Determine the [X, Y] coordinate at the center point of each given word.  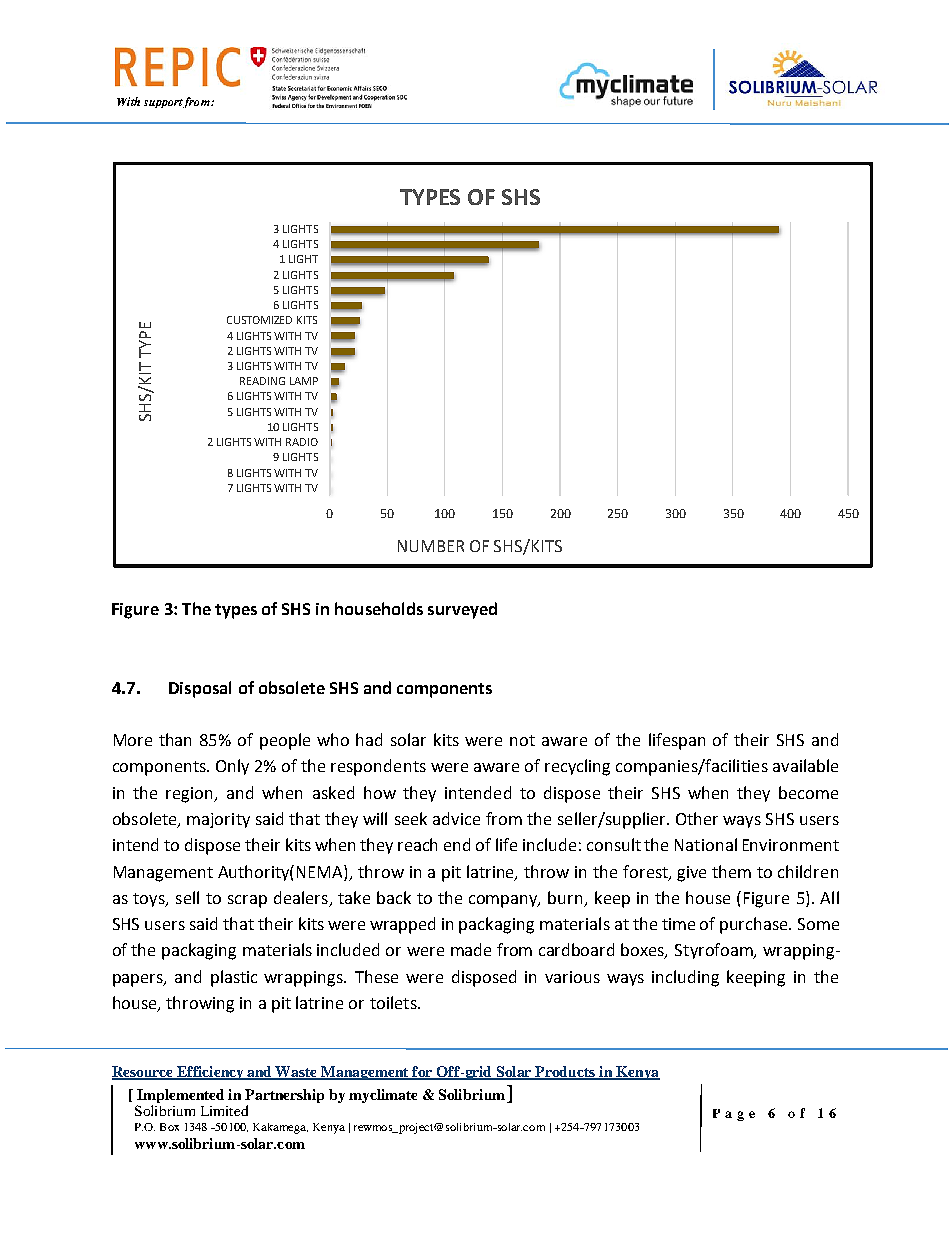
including [685, 978]
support [164, 103]
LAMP [304, 381]
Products [565, 1072]
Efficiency [210, 1073]
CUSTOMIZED [259, 320]
